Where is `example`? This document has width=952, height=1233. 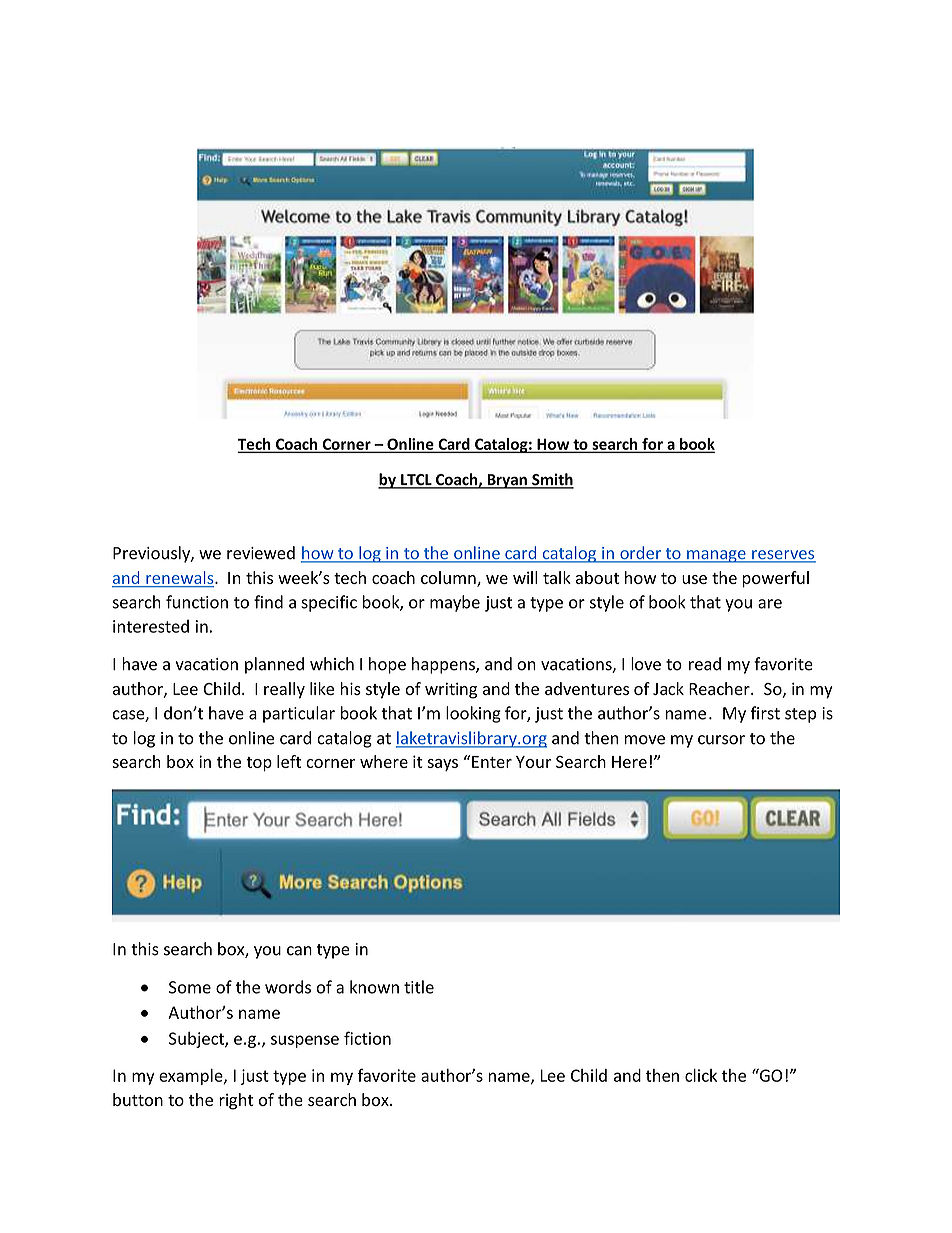 example is located at coordinates (192, 1077).
